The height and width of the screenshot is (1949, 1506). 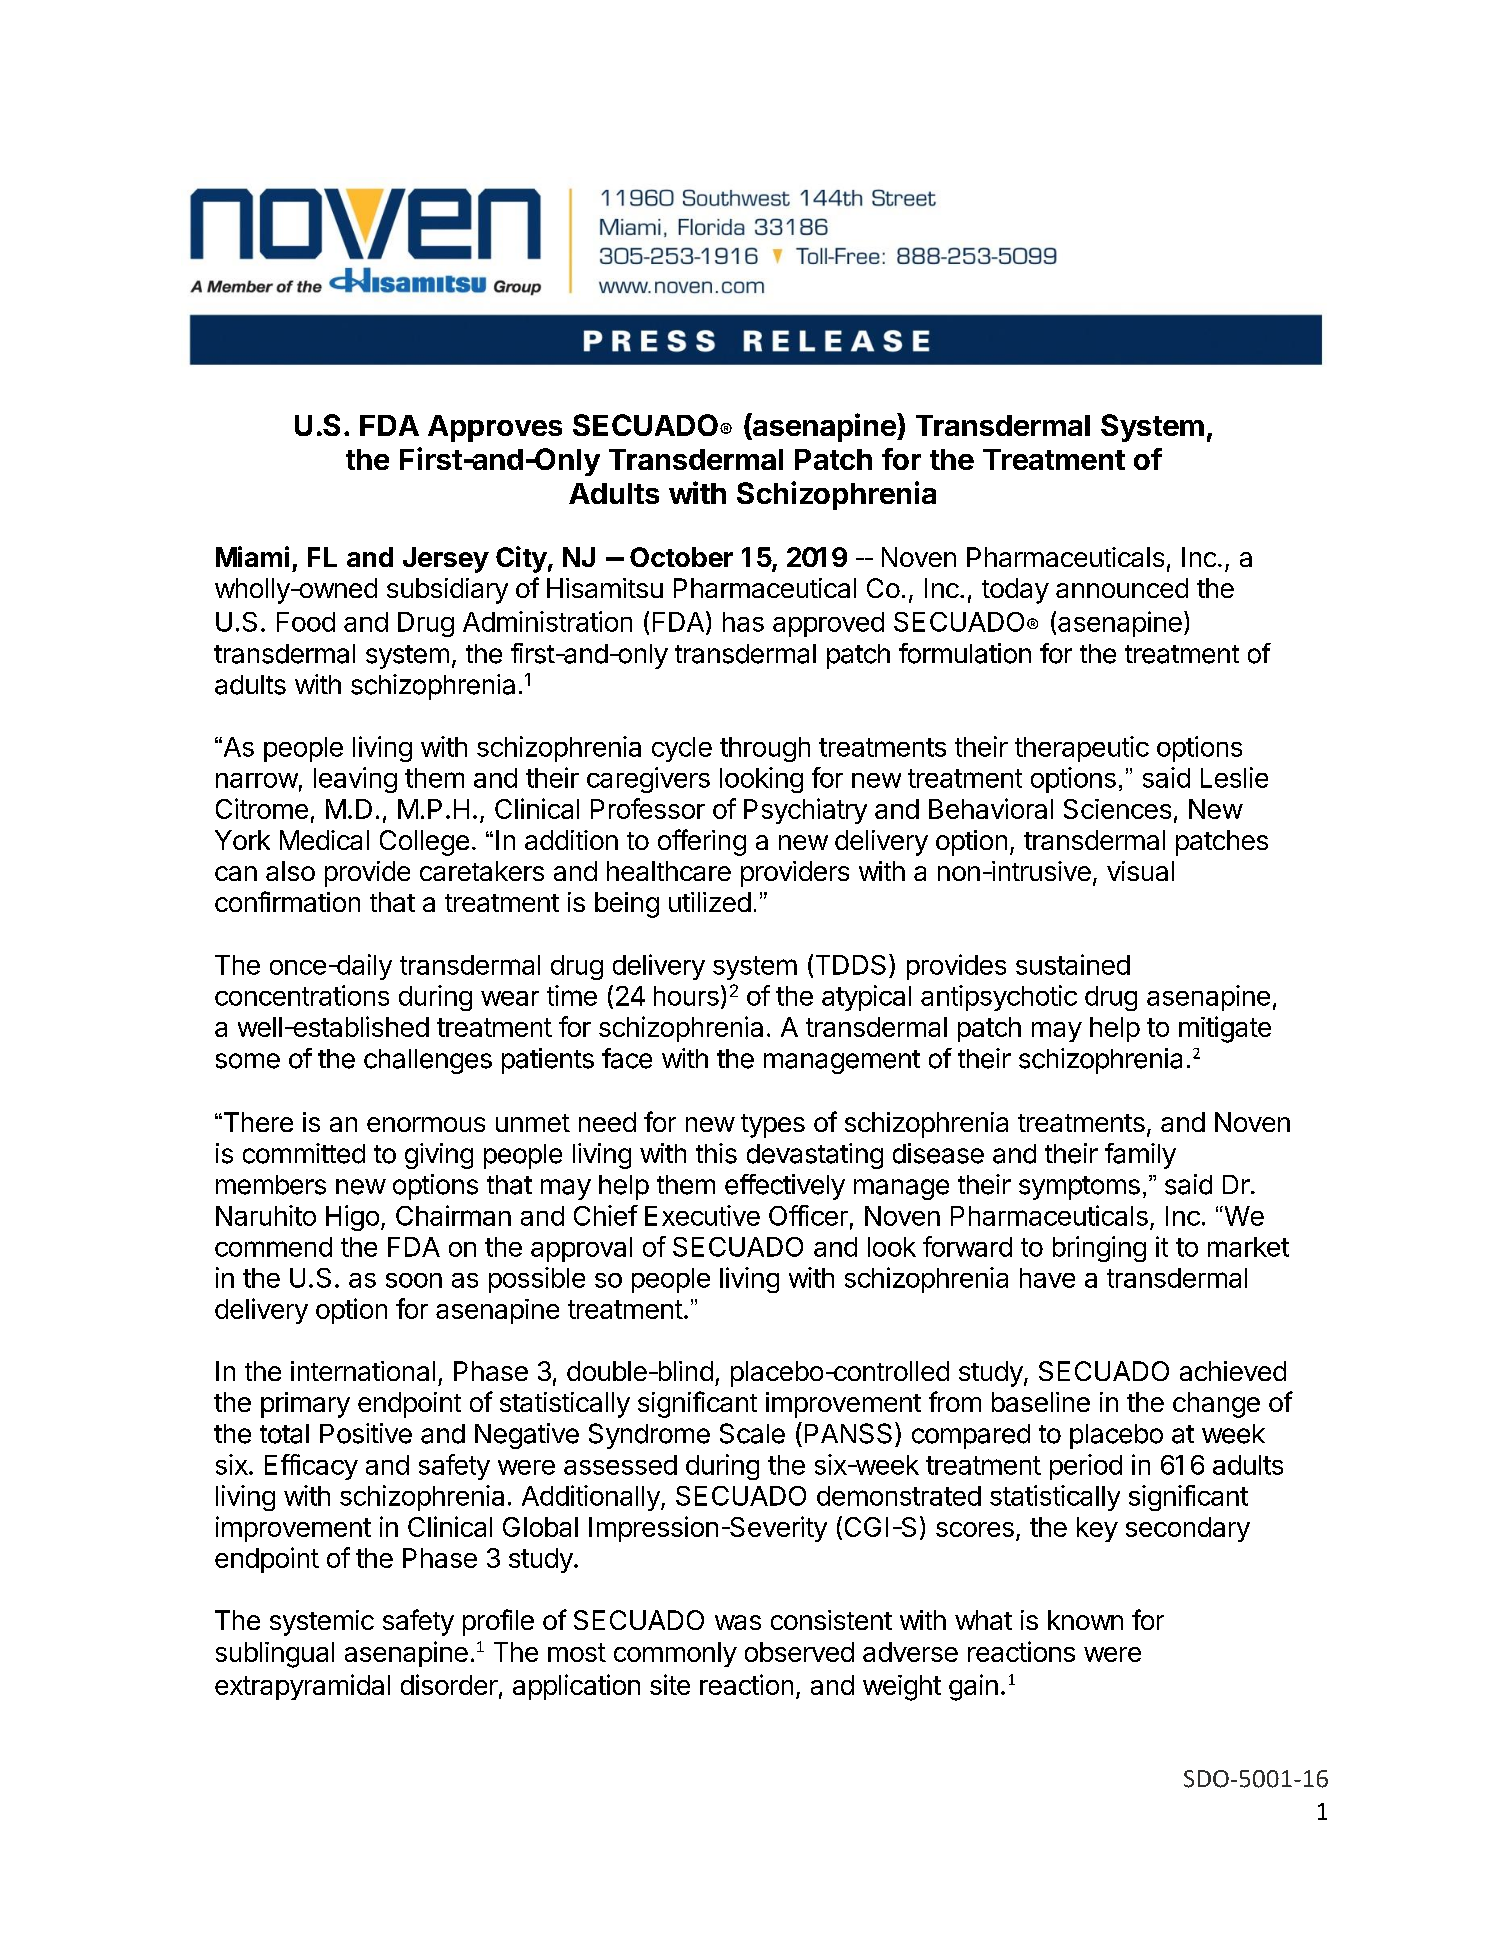 What do you see at coordinates (1225, 1029) in the screenshot?
I see `mitigate` at bounding box center [1225, 1029].
